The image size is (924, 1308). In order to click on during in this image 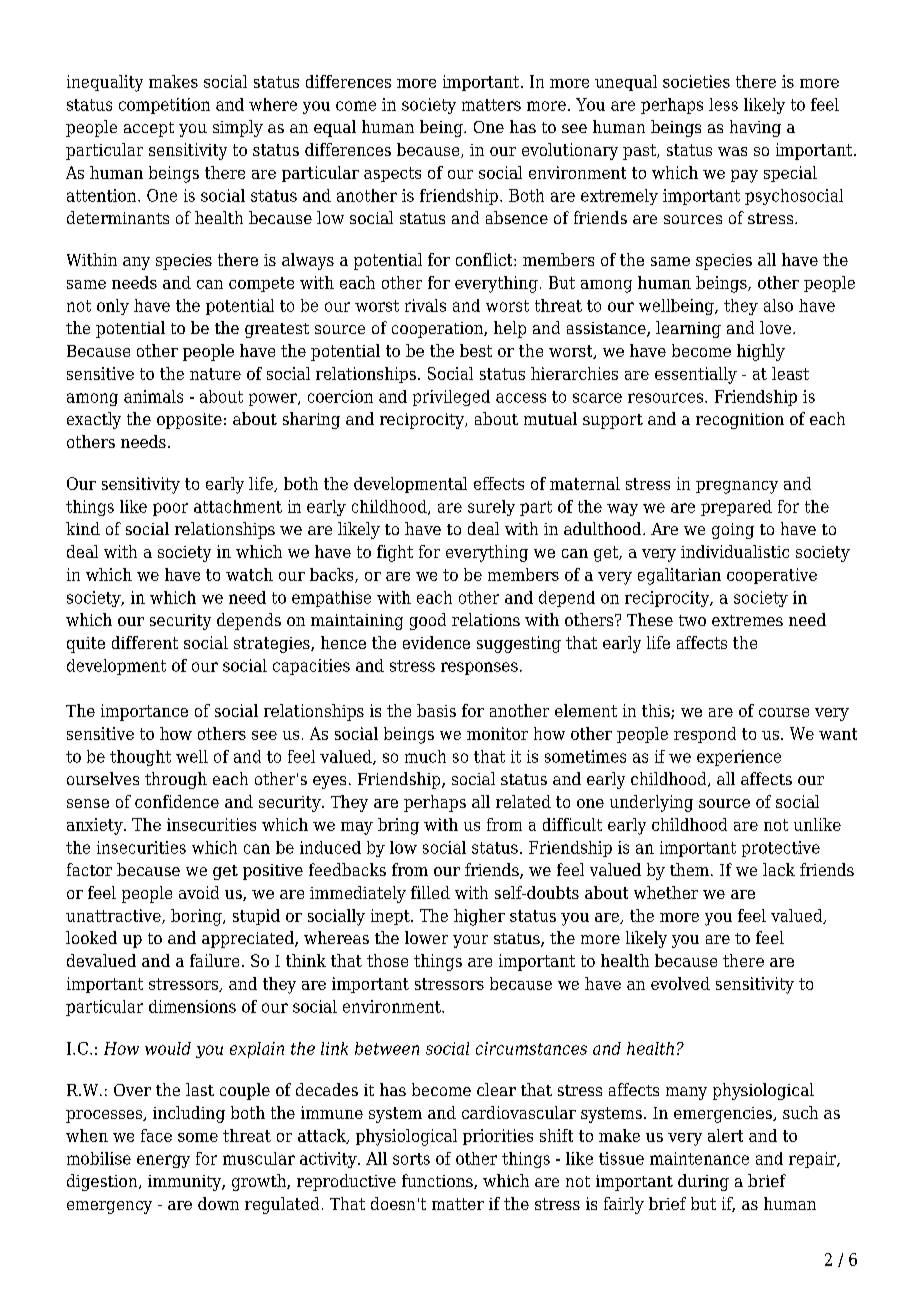, I will do `click(703, 1182)`.
